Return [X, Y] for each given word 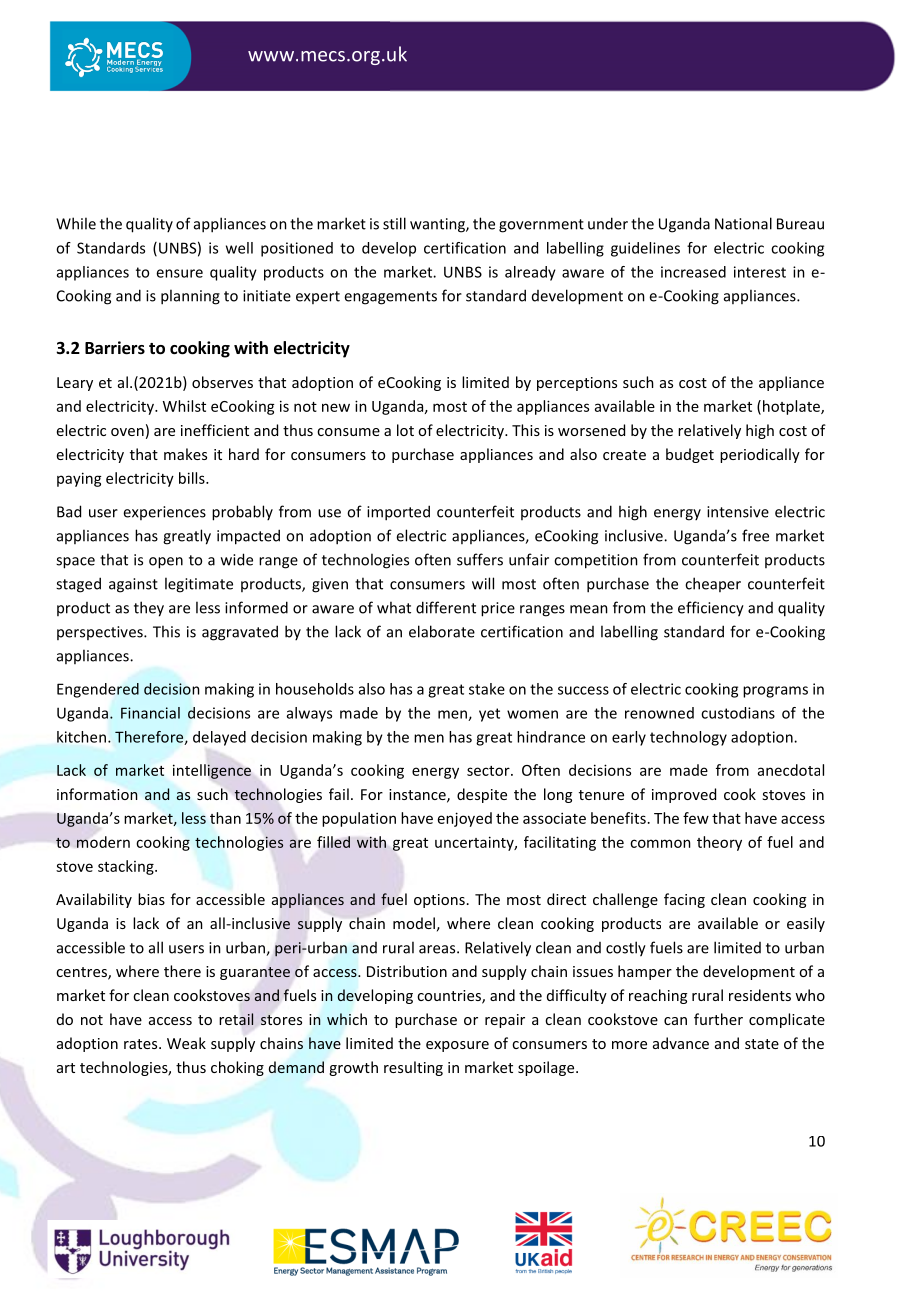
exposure [457, 1046]
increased [693, 272]
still [394, 223]
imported [398, 513]
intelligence [212, 771]
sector [489, 771]
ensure [179, 273]
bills [193, 478]
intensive [738, 512]
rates [142, 1044]
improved [684, 795]
